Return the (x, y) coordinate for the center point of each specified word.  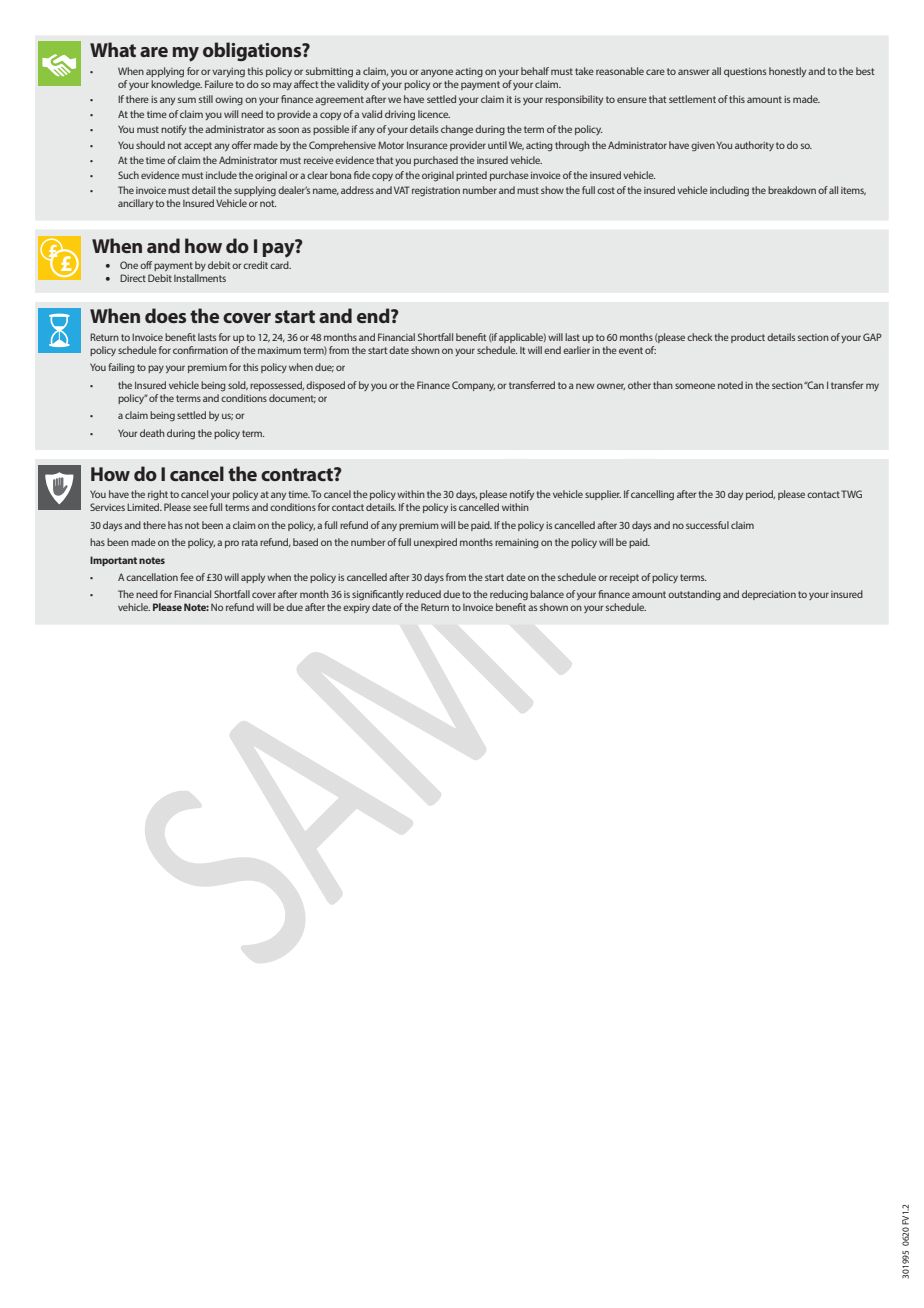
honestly (787, 72)
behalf (535, 71)
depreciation (769, 595)
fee (187, 577)
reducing (509, 595)
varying (228, 72)
